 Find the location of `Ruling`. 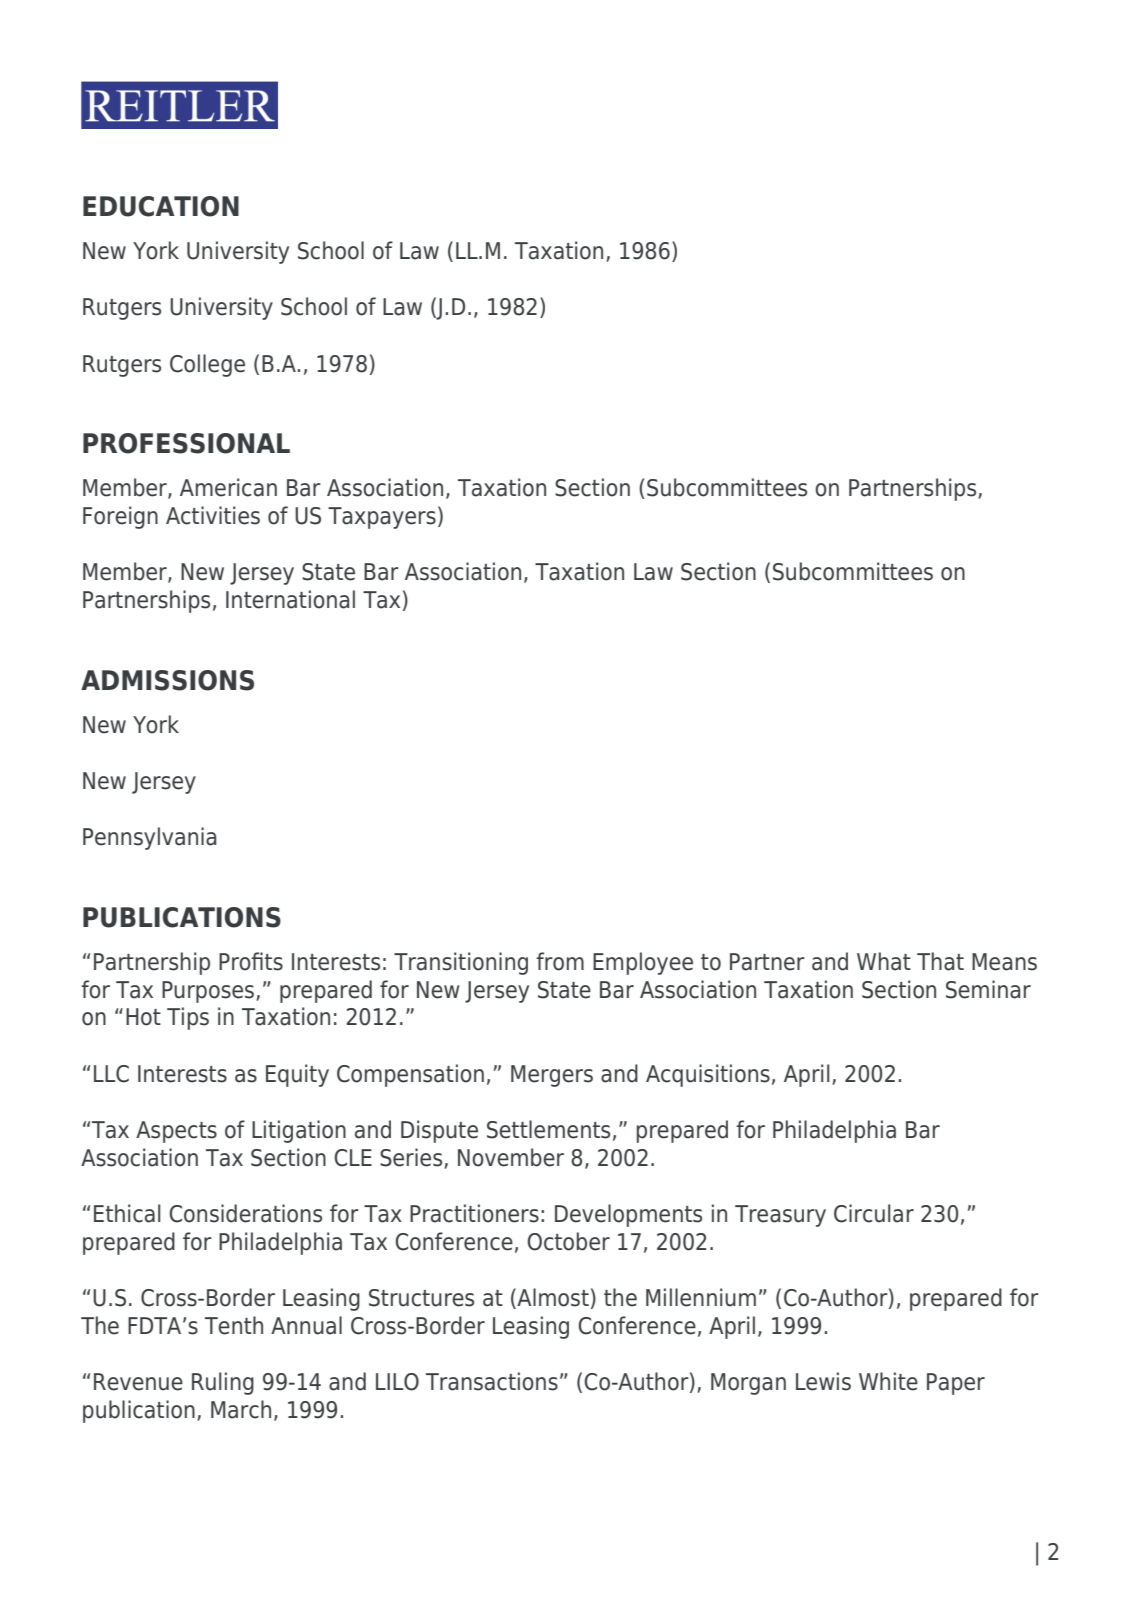

Ruling is located at coordinates (223, 1383).
